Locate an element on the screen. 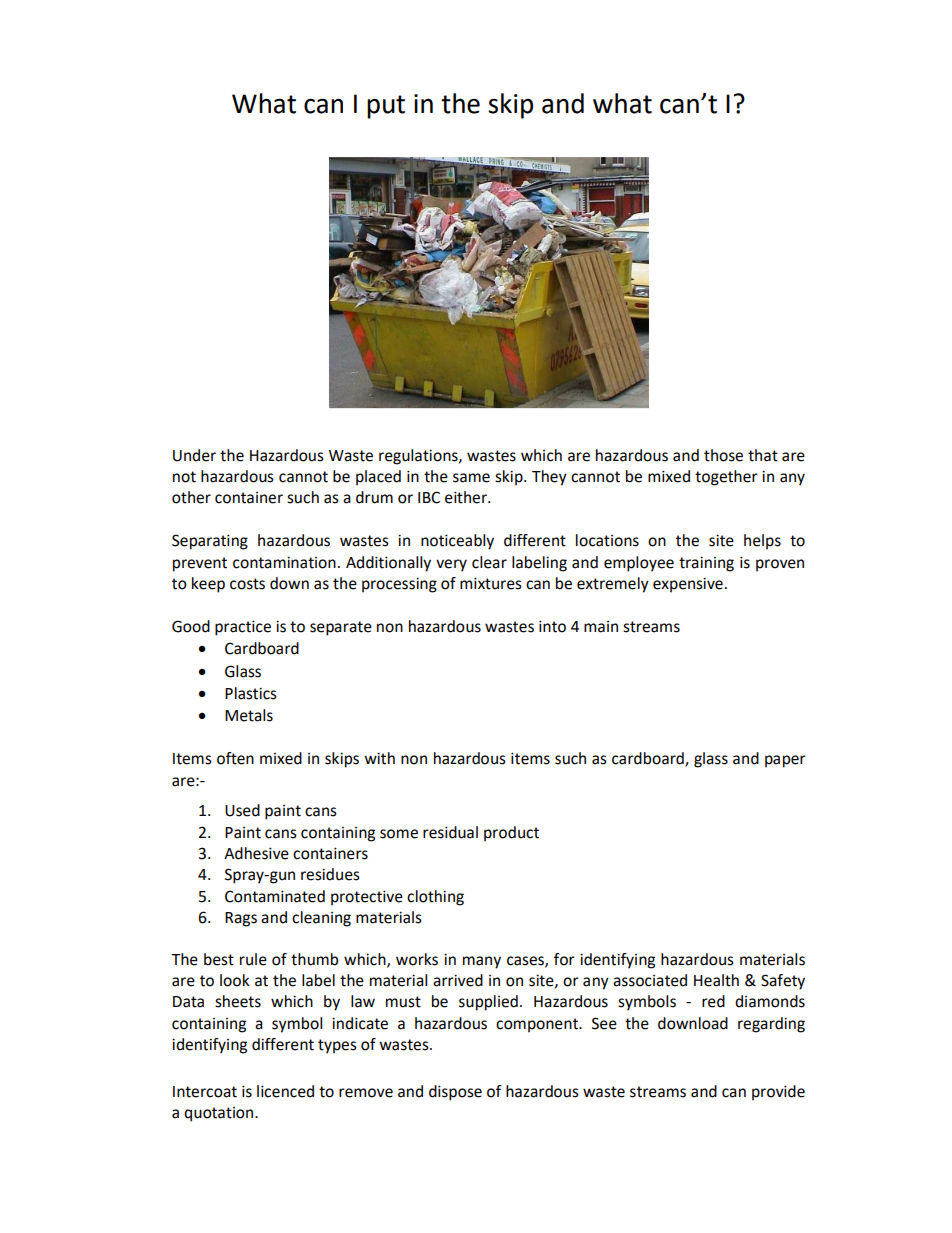  expensive is located at coordinates (688, 585).
